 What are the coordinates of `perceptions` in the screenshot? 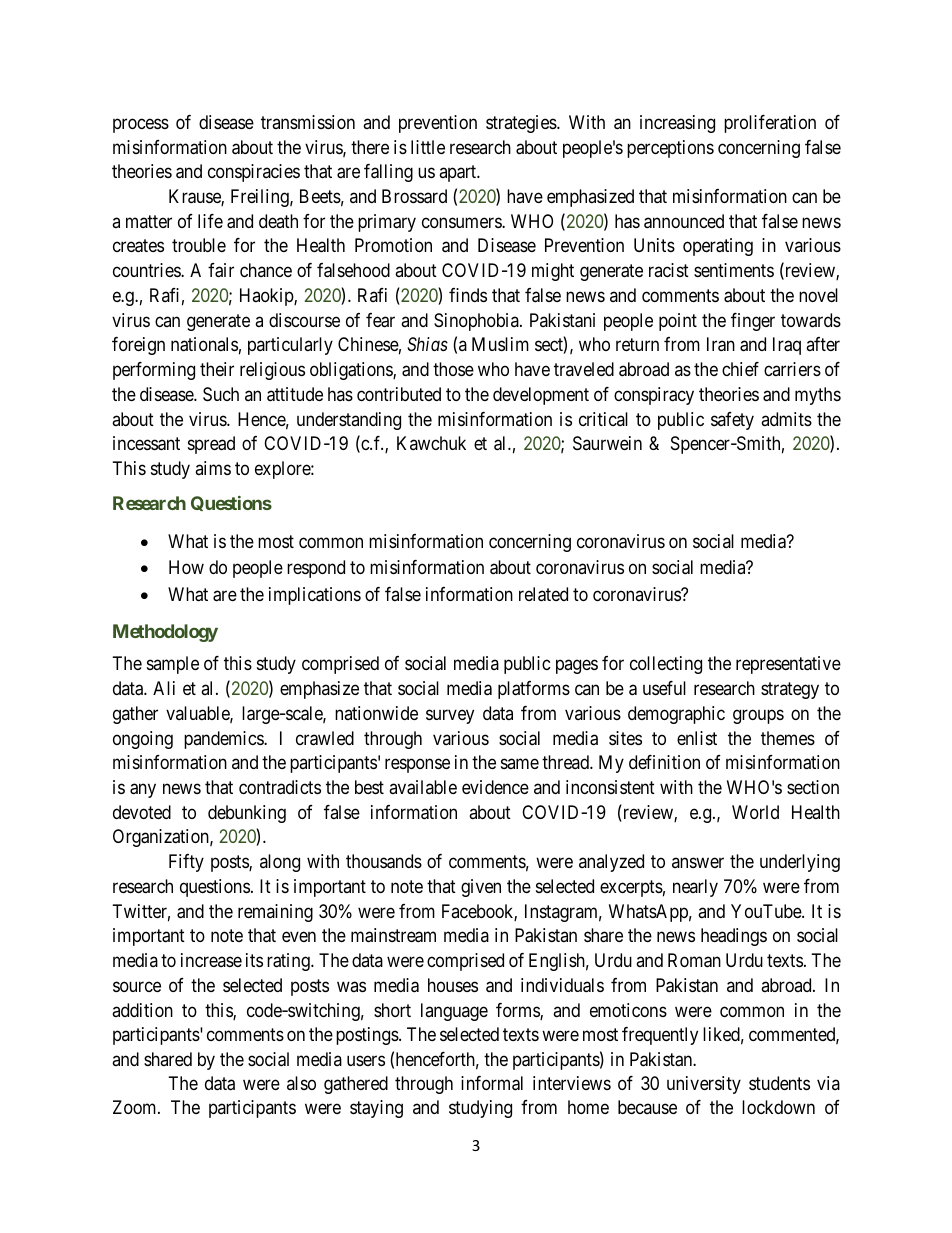 It's located at (670, 149).
